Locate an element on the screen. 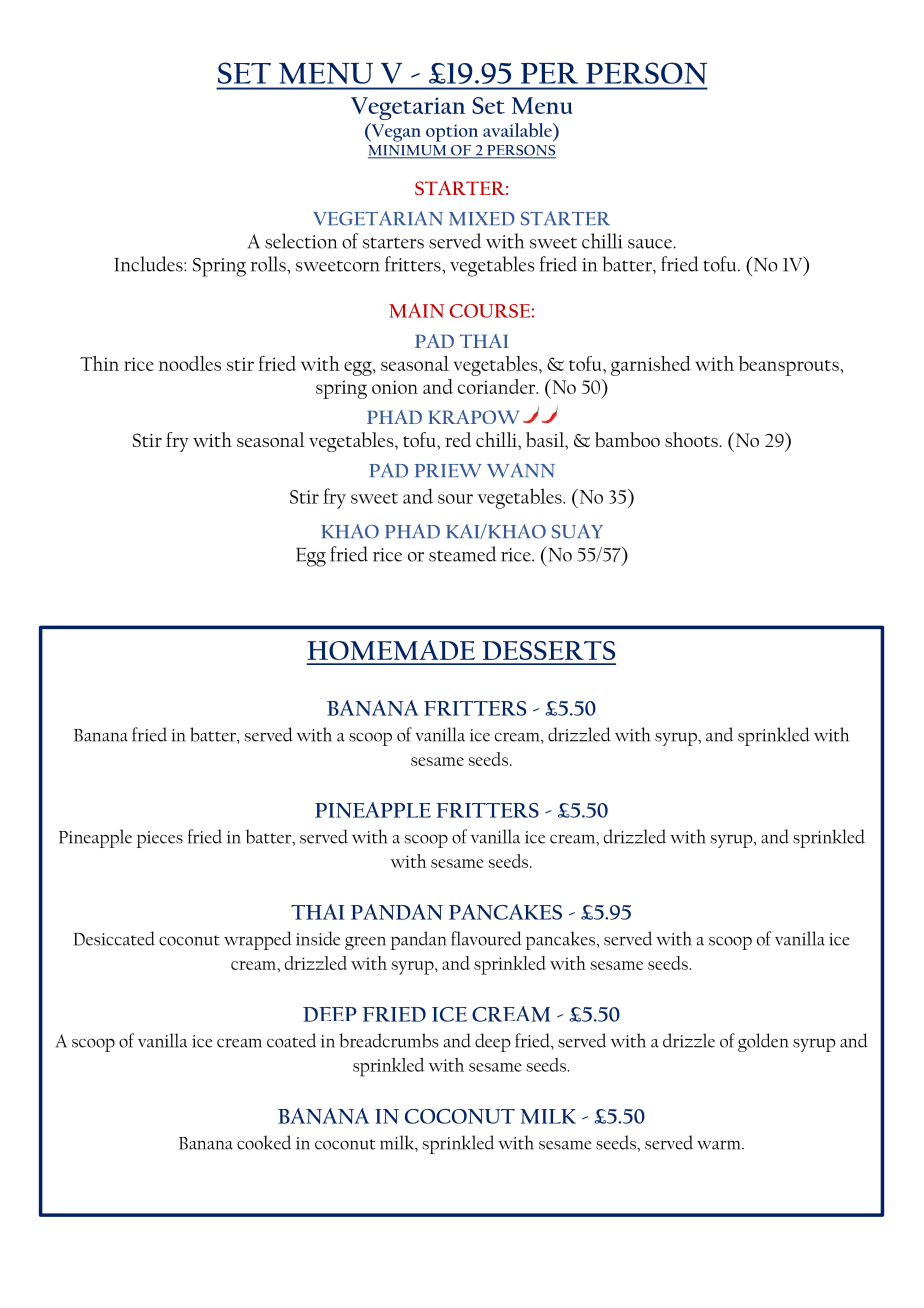 Image resolution: width=924 pixels, height=1308 pixels. pieces is located at coordinates (160, 839).
